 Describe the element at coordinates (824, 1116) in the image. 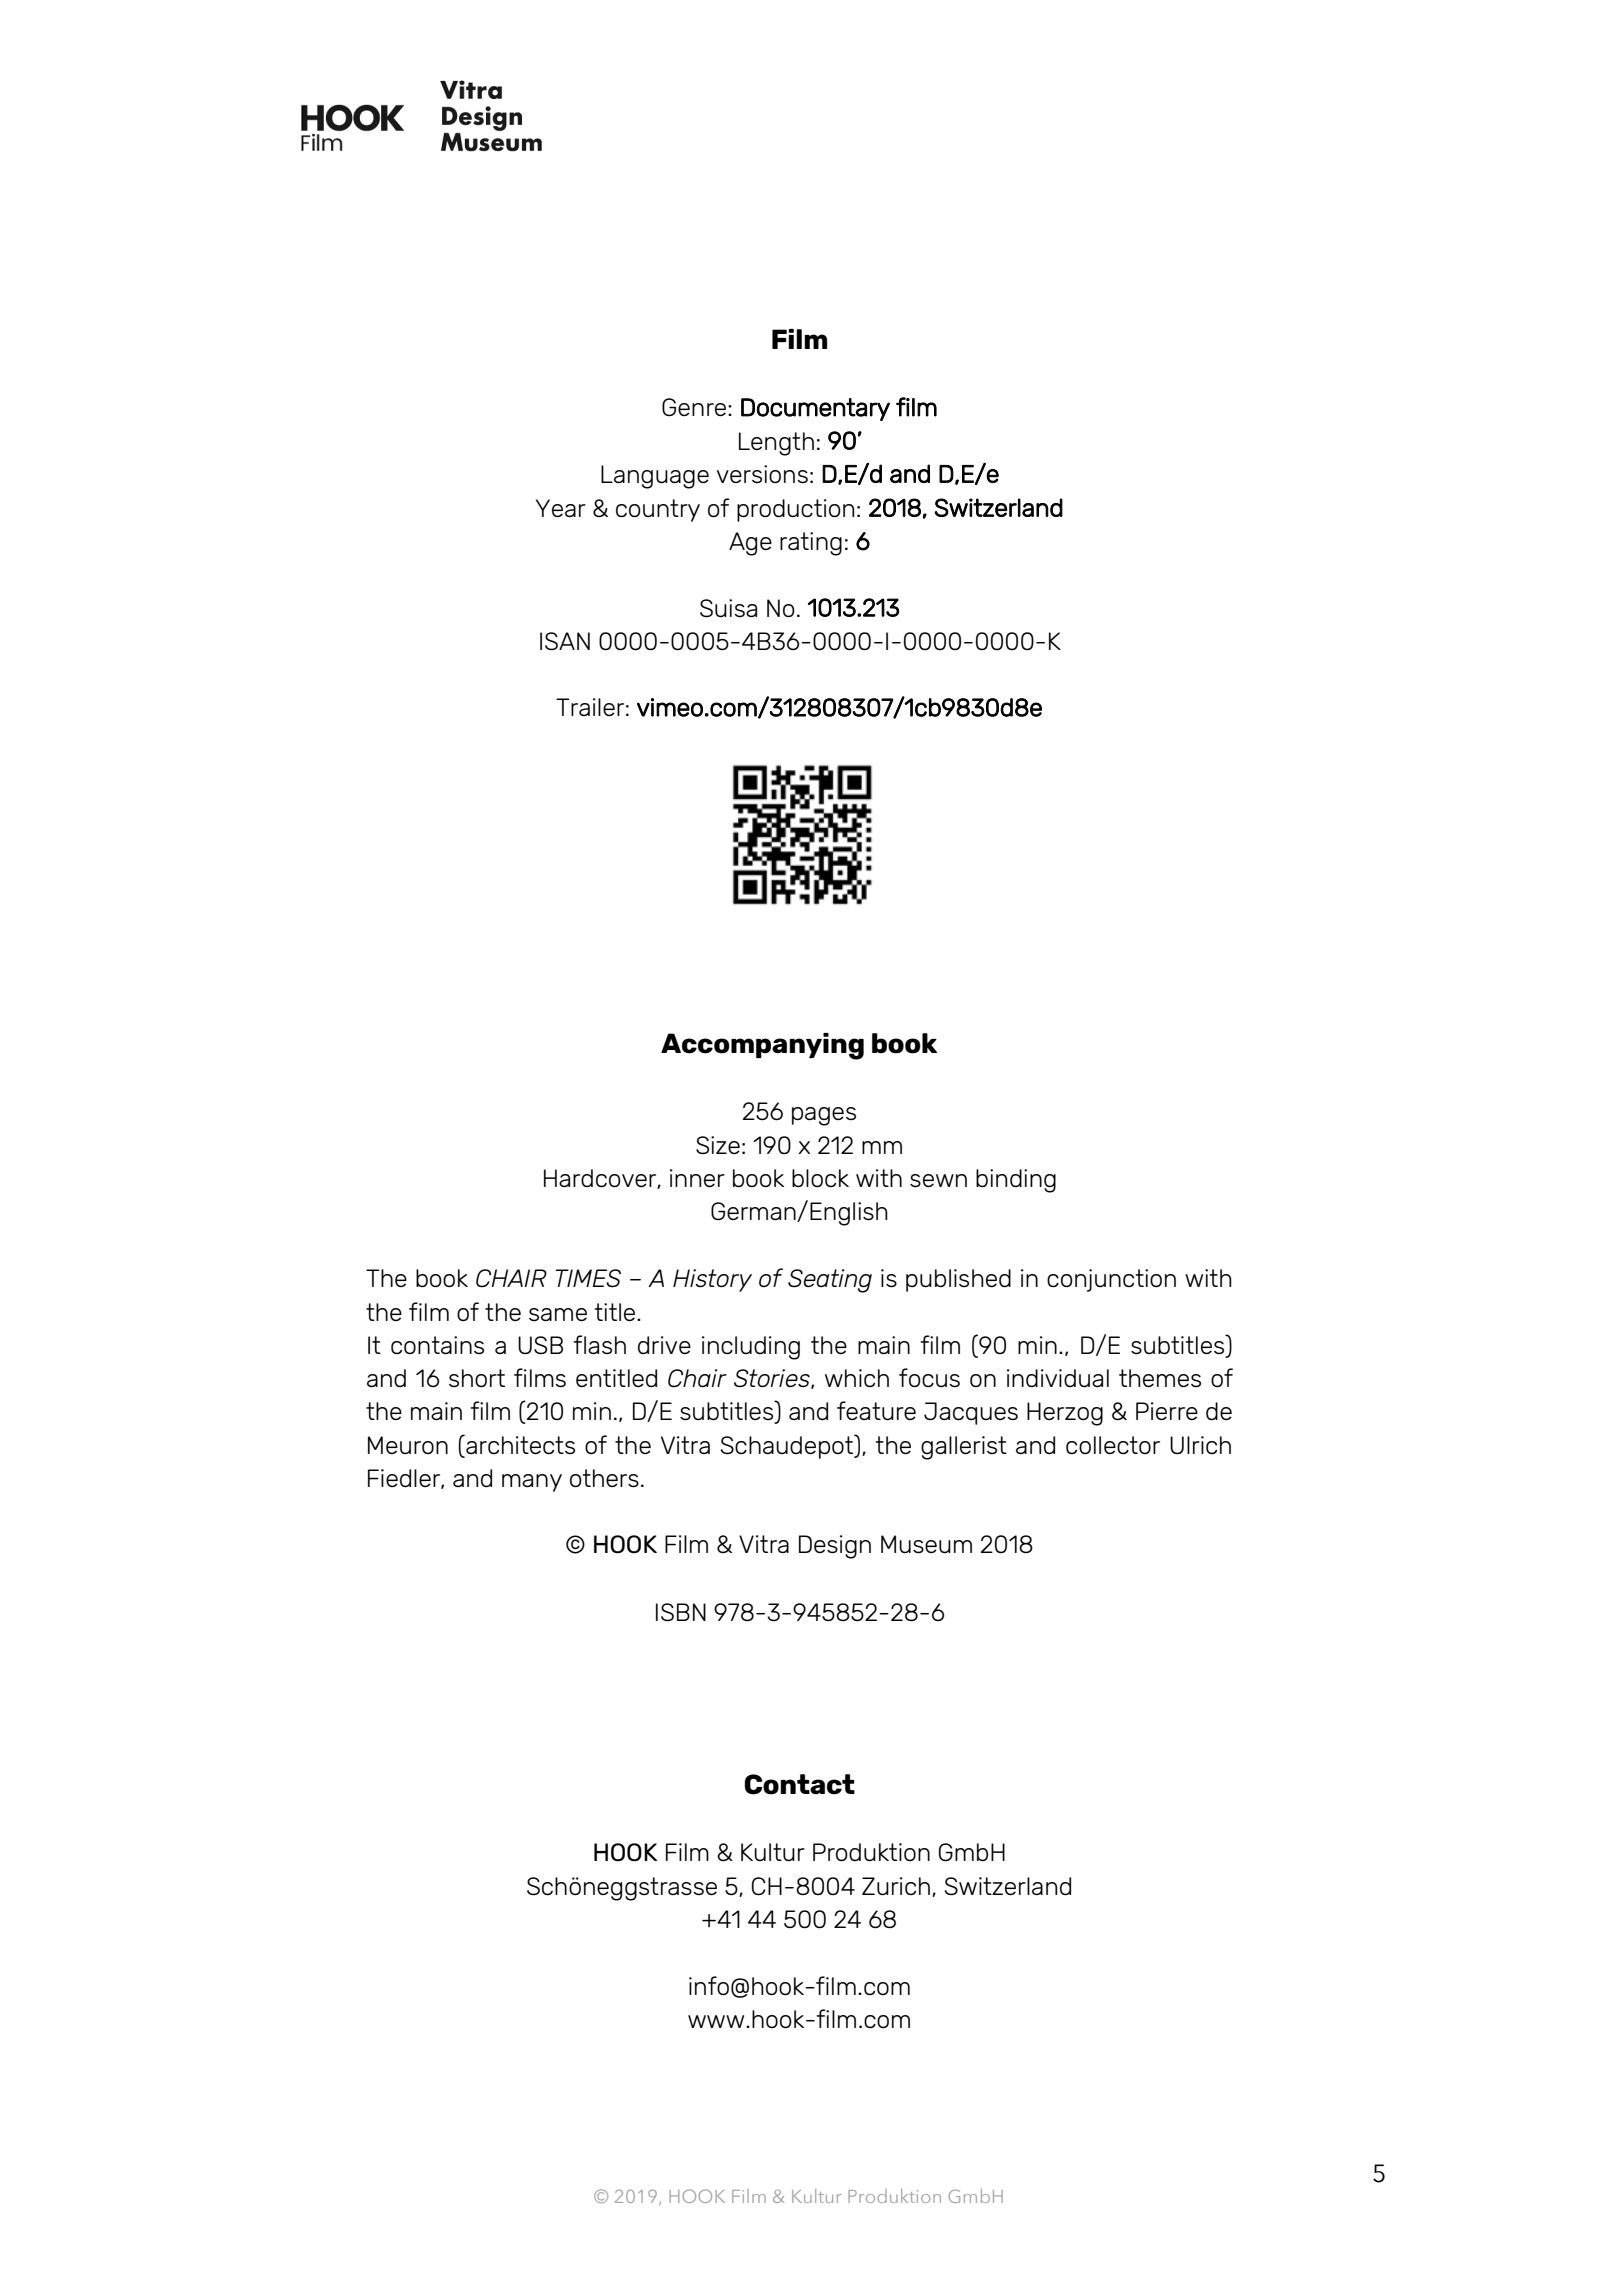

I see `pages` at that location.
